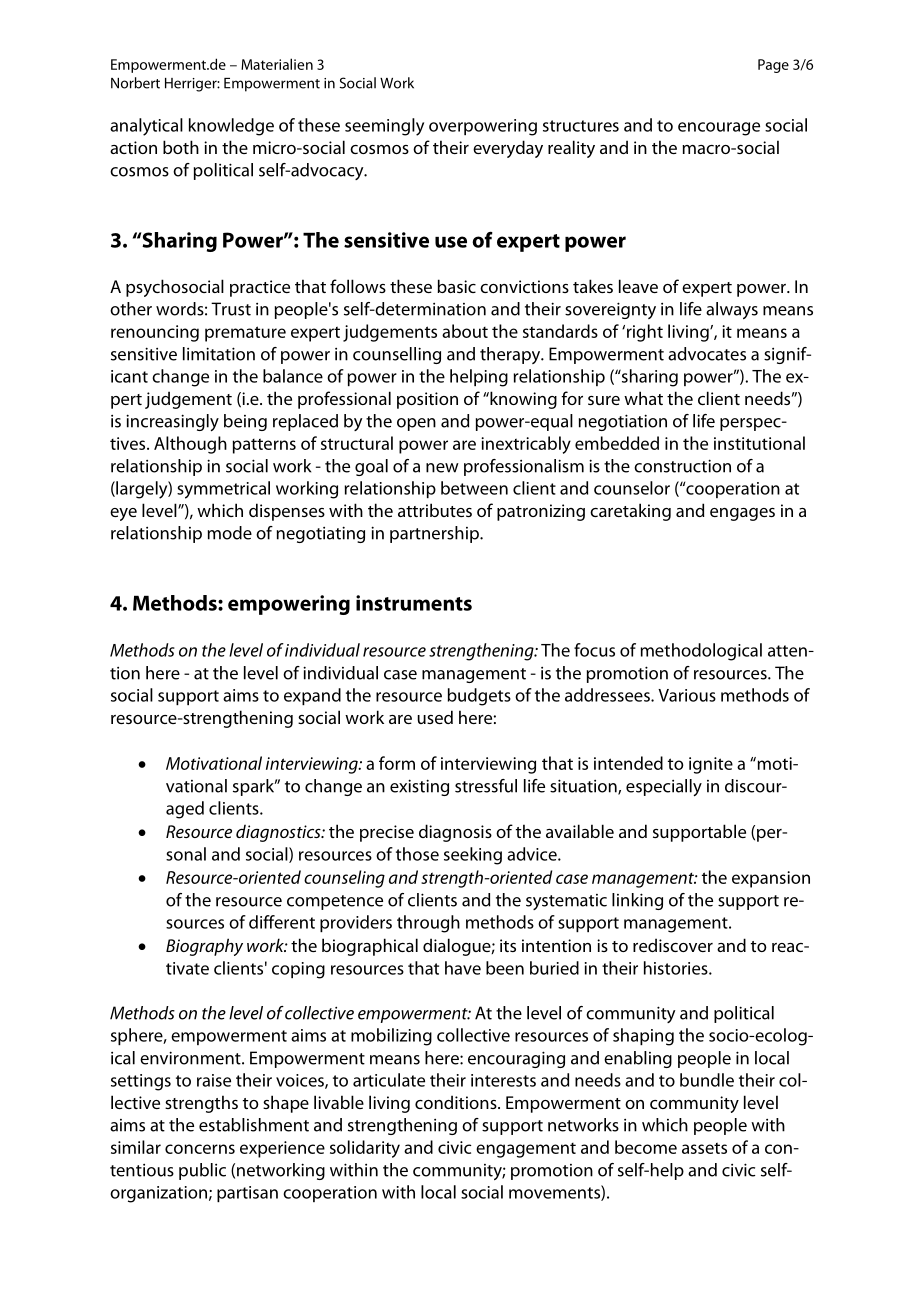 This screenshot has width=924, height=1308. I want to click on diagnostics, so click(279, 833).
